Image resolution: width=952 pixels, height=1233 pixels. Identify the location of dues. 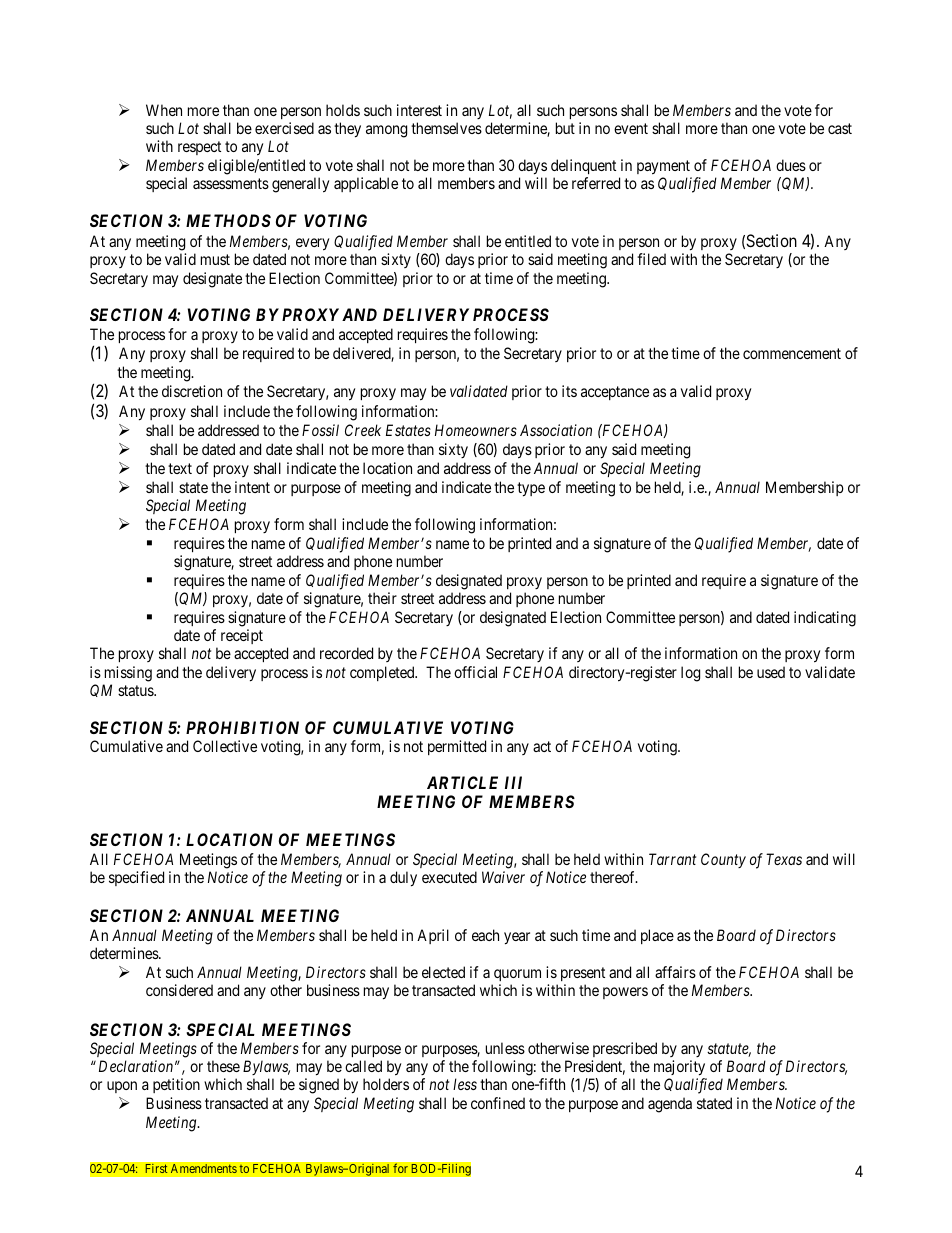
(791, 165).
